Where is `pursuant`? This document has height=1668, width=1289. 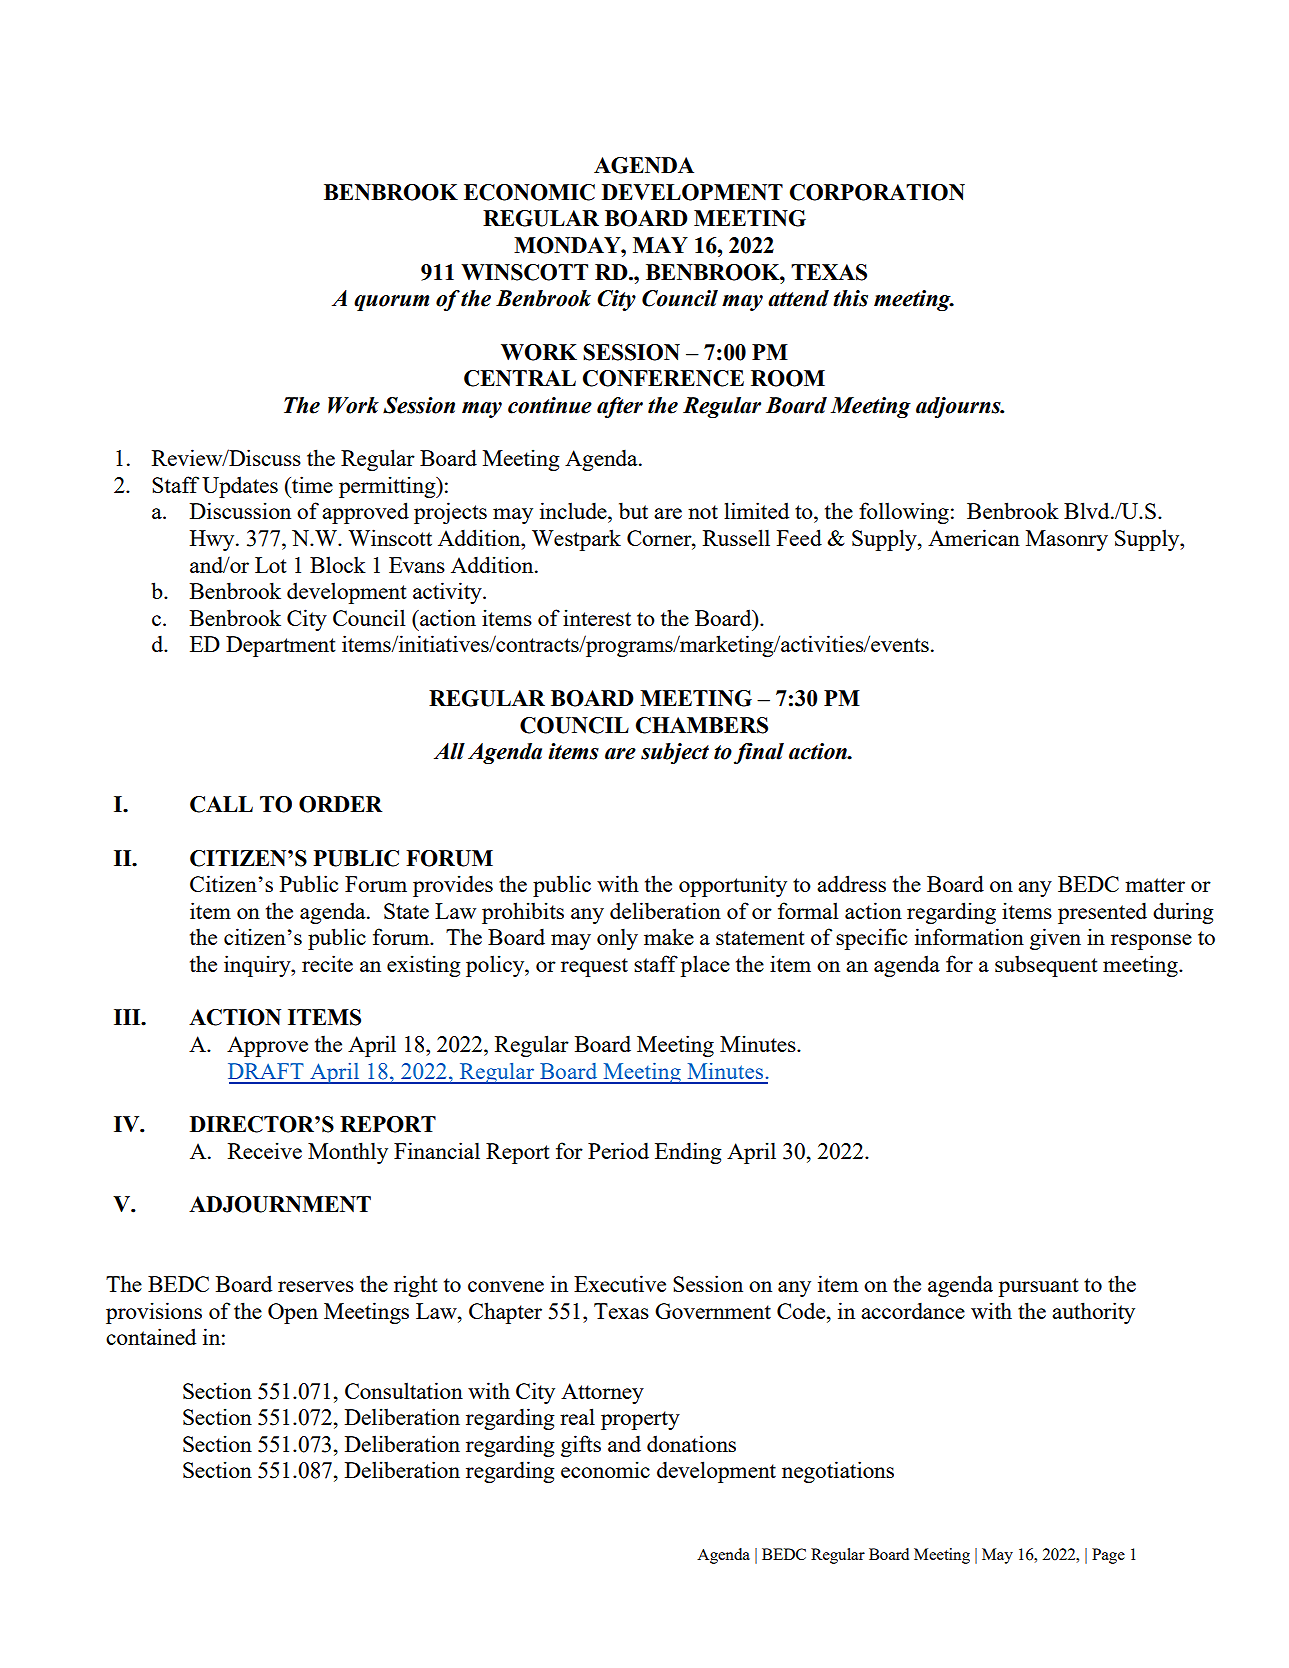
pursuant is located at coordinates (1039, 1287).
